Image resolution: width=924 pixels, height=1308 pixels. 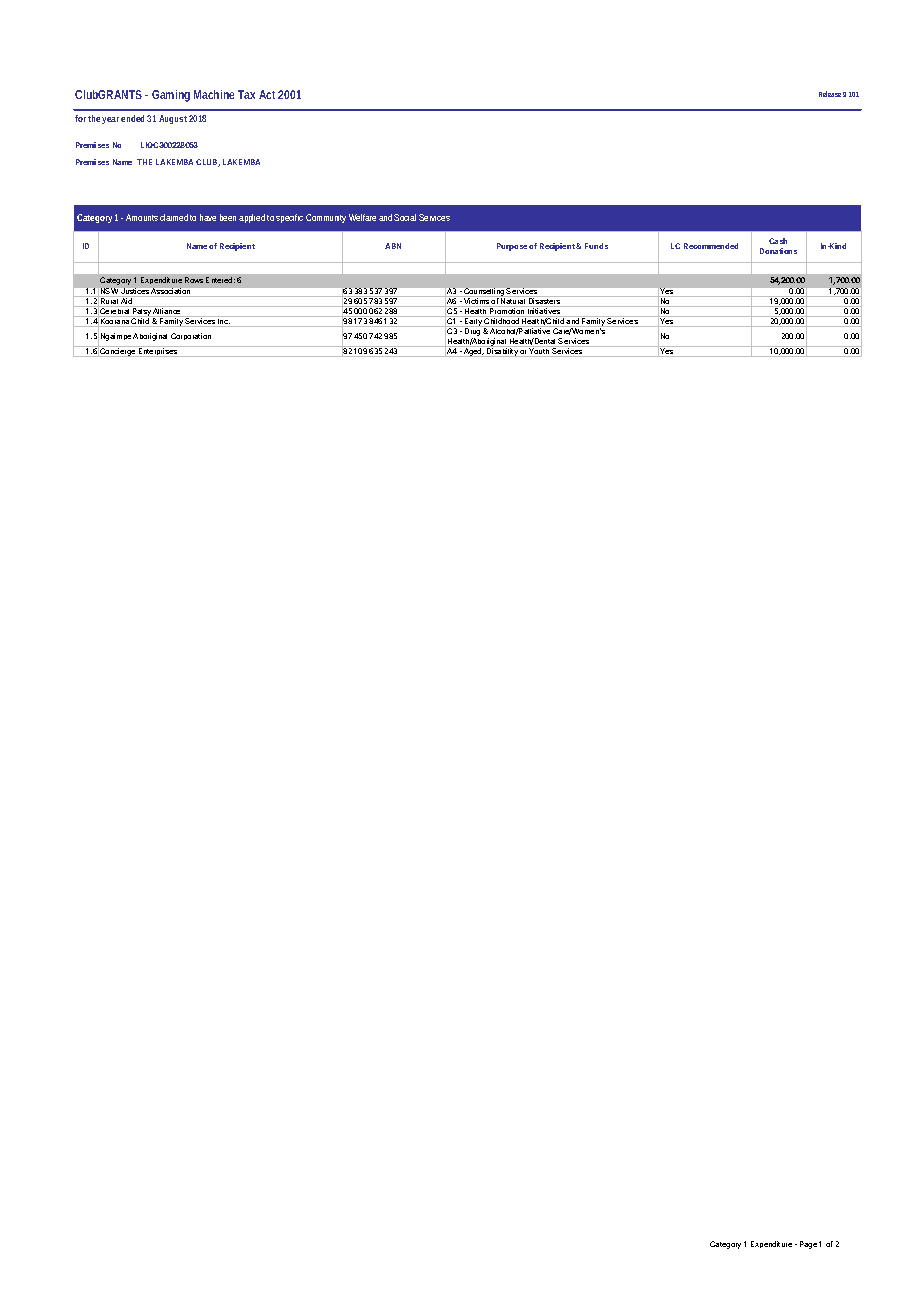 What do you see at coordinates (191, 336) in the screenshot?
I see `Corporation` at bounding box center [191, 336].
